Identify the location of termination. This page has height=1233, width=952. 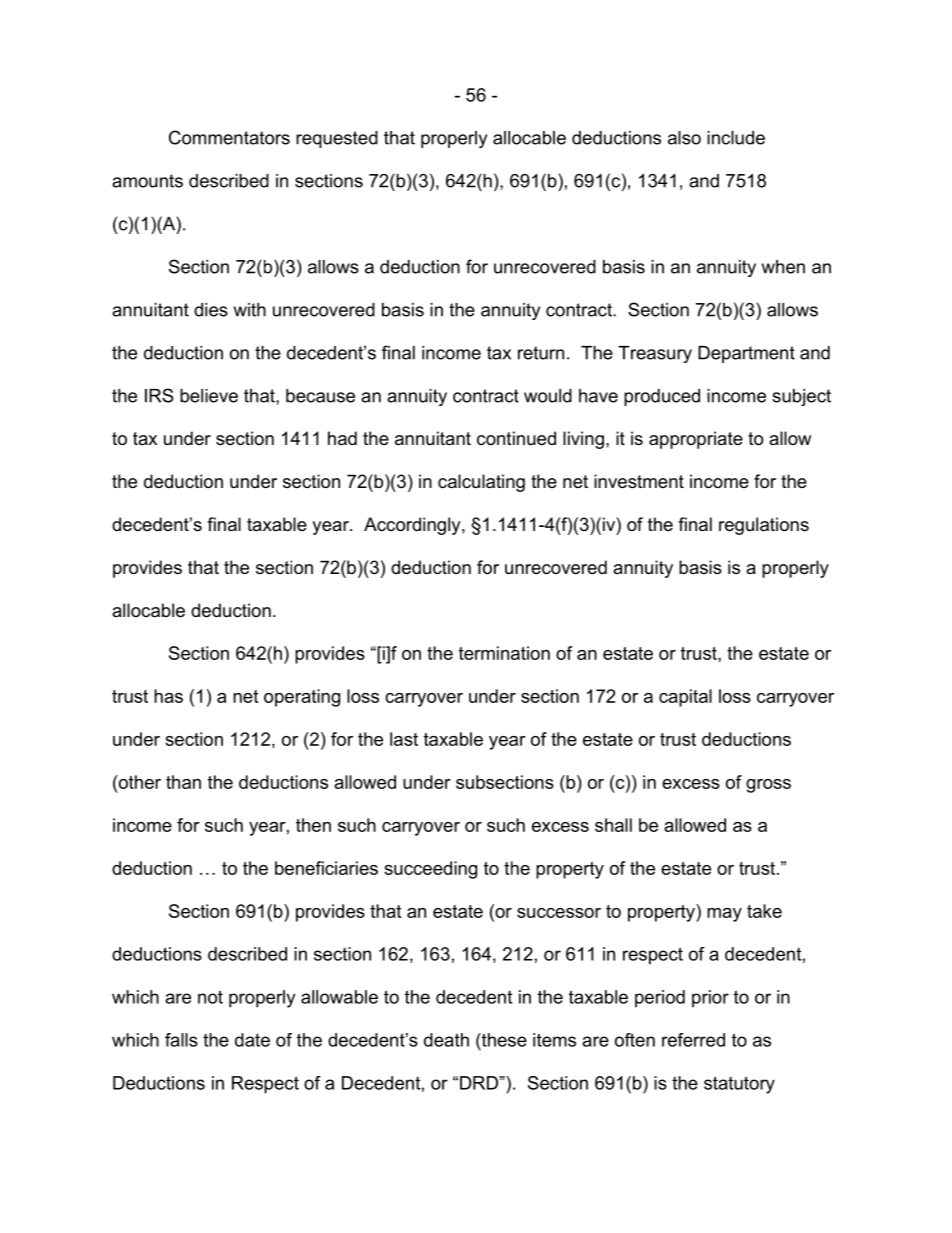
(504, 653).
